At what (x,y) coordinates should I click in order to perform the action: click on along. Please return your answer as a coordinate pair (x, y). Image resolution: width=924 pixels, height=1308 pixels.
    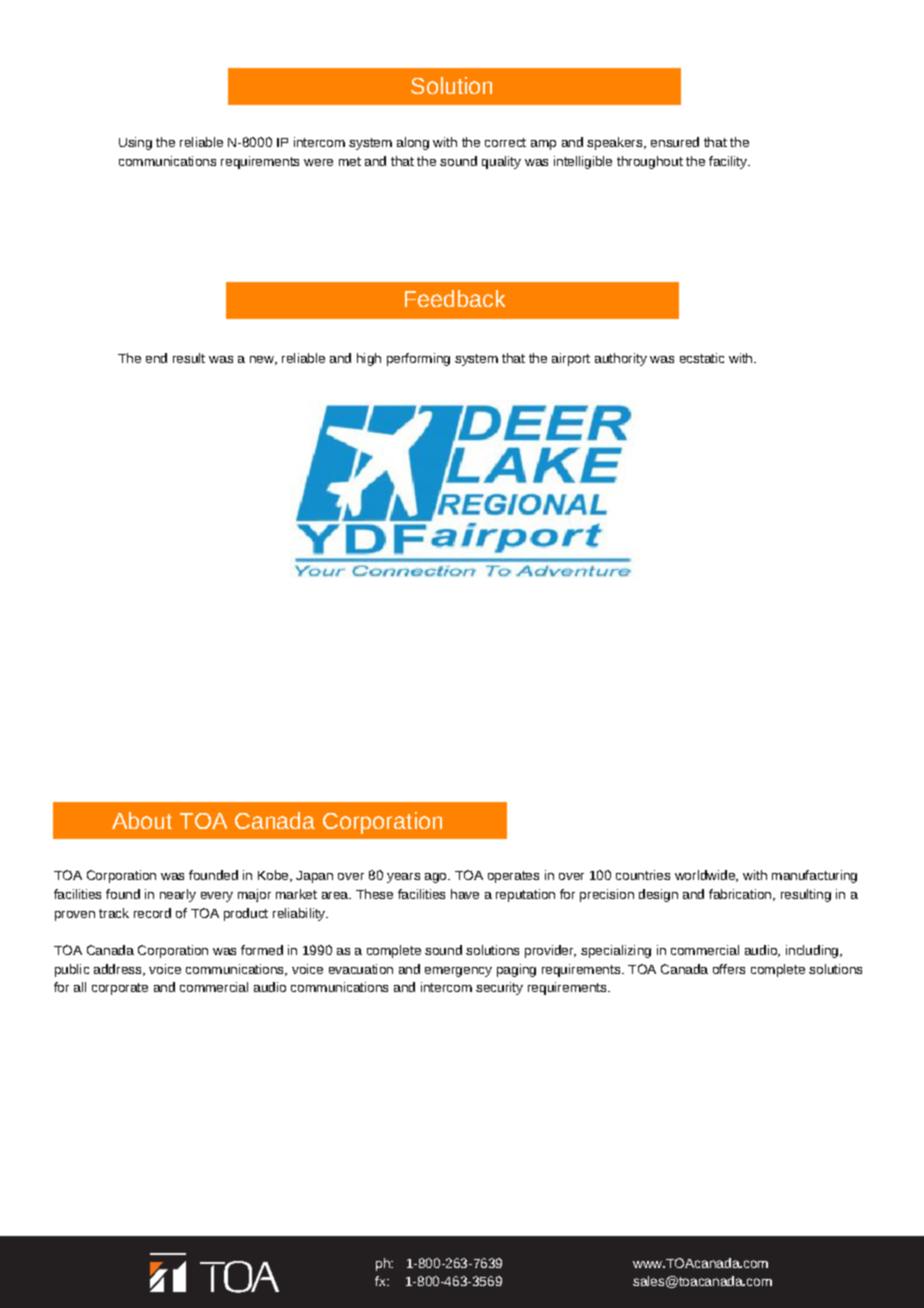
    Looking at the image, I should click on (413, 143).
